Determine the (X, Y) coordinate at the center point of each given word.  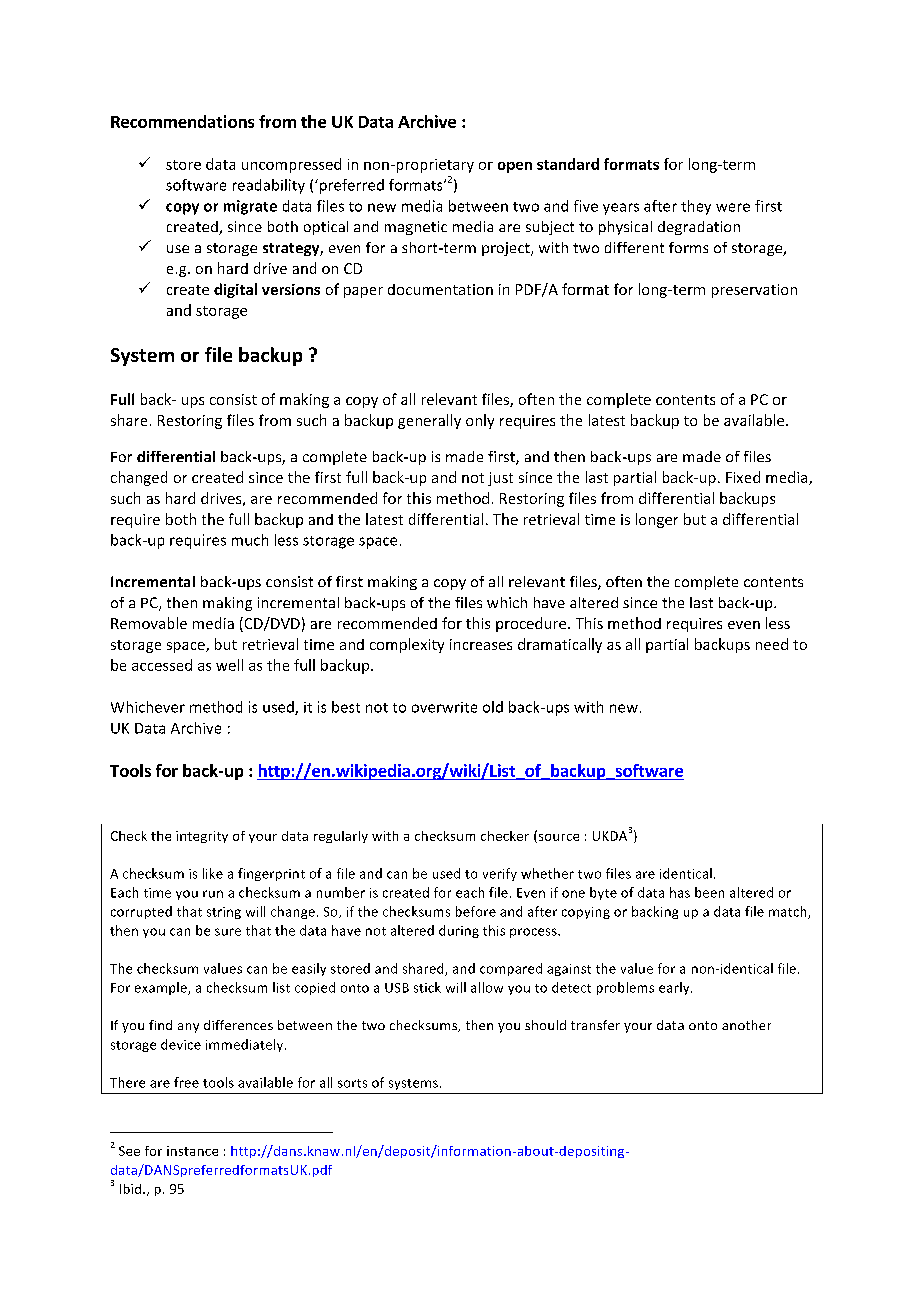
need (772, 644)
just (500, 479)
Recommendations (182, 121)
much (250, 540)
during (459, 931)
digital (235, 290)
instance (192, 1151)
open (515, 167)
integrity (202, 837)
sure (228, 932)
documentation (440, 289)
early (675, 988)
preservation (754, 291)
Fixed (743, 477)
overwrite (444, 707)
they (696, 207)
